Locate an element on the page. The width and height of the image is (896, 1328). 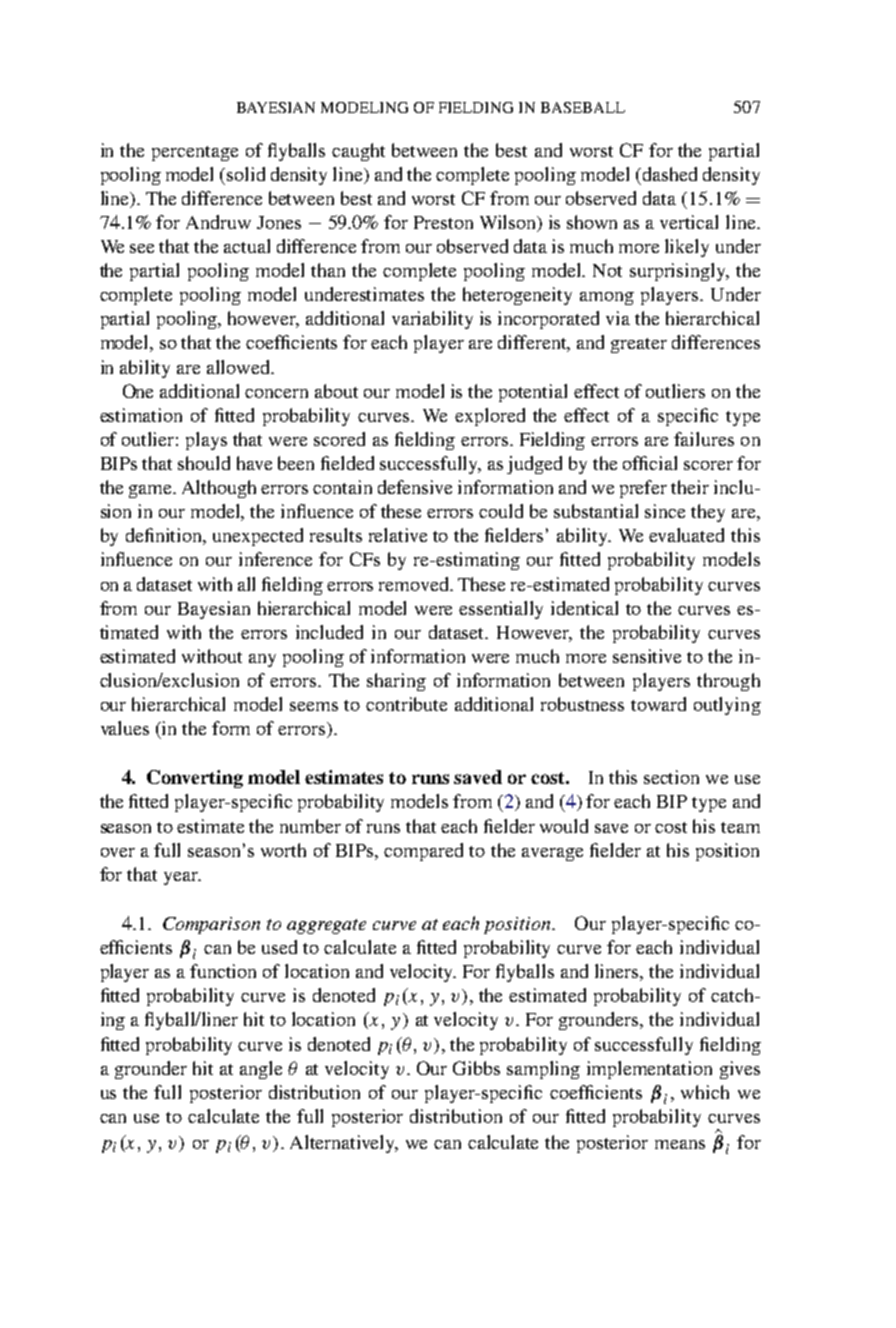
angle is located at coordinates (261, 1070).
